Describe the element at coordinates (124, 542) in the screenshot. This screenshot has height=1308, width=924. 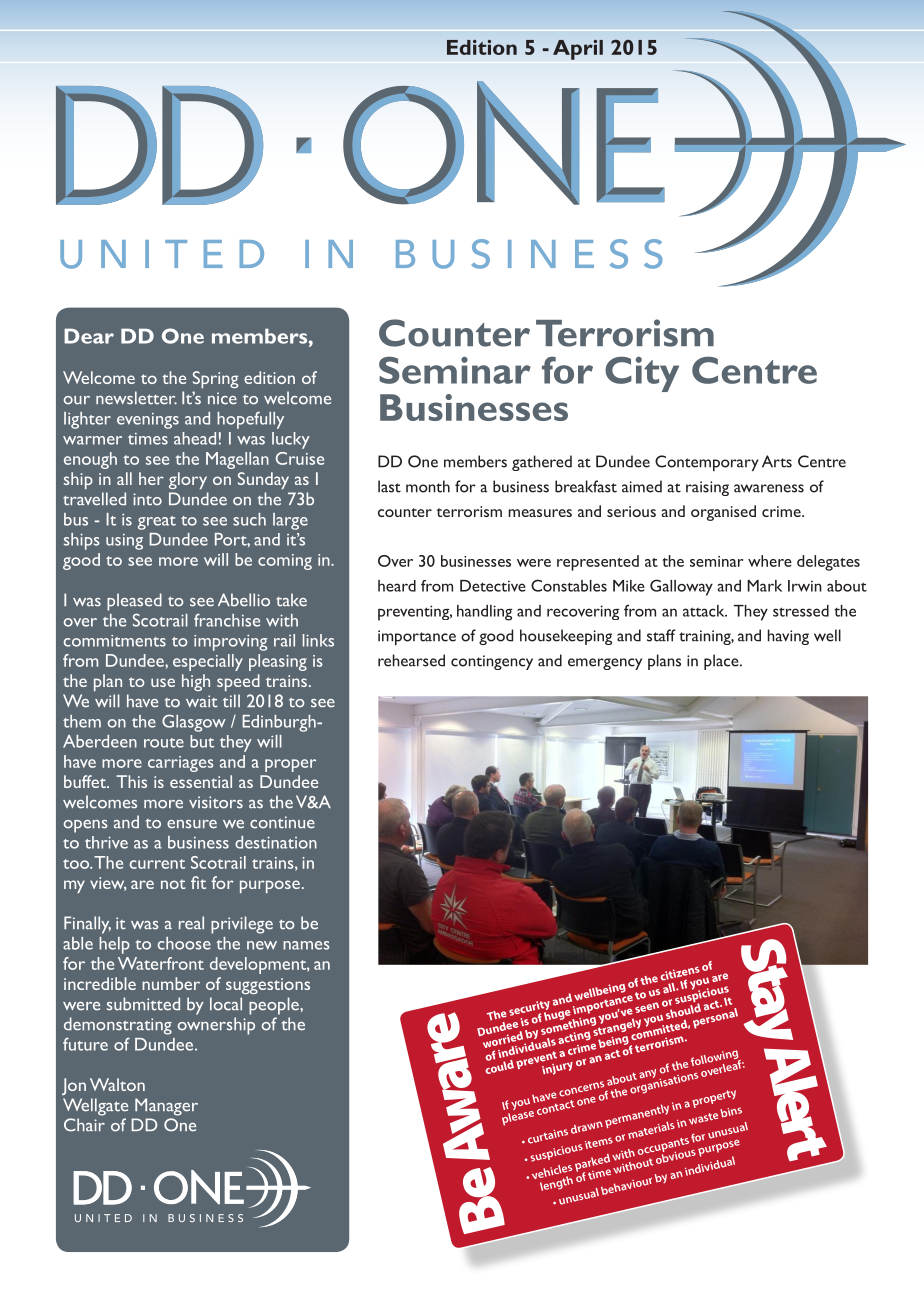
I see `using` at that location.
